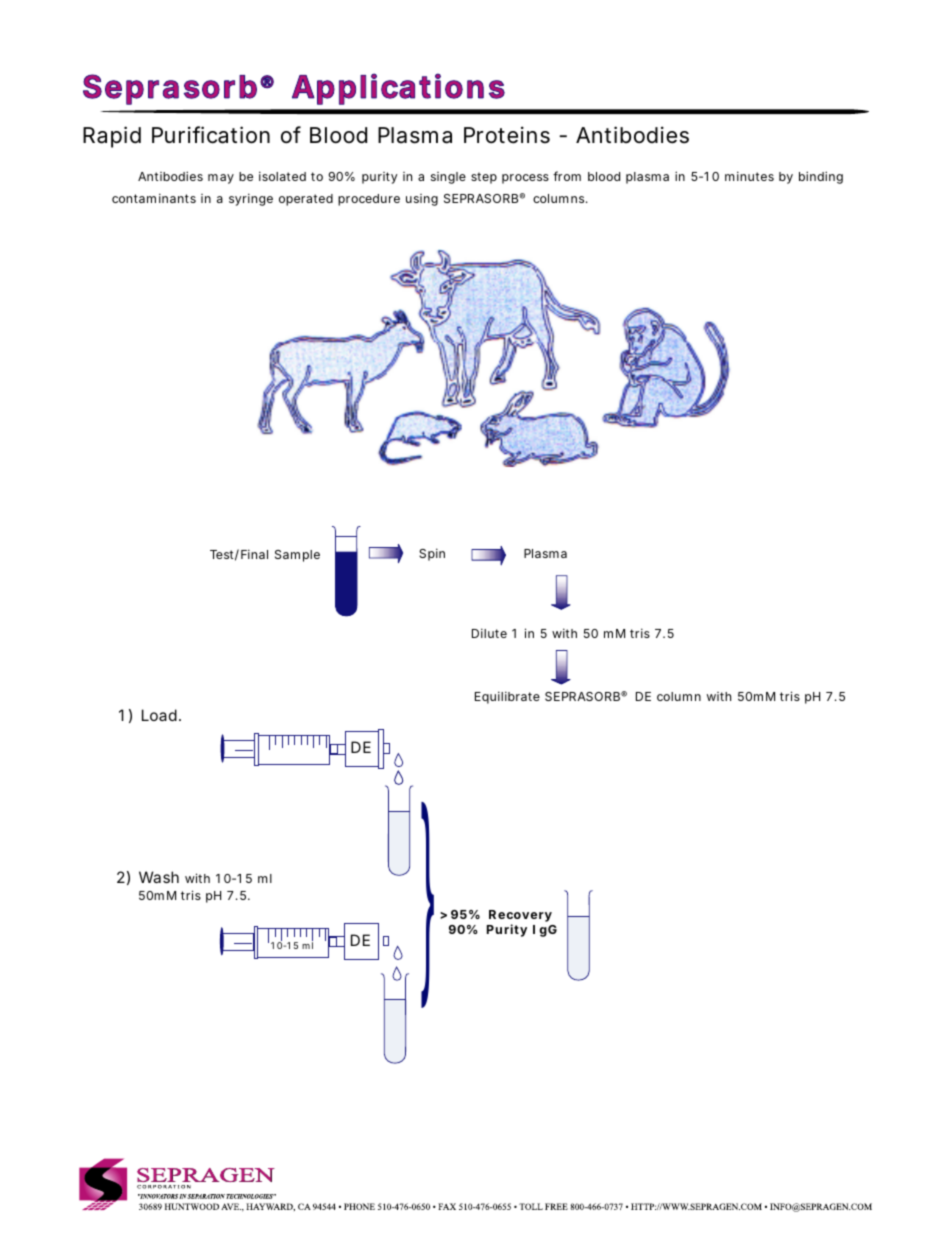 The height and width of the screenshot is (1233, 952). What do you see at coordinates (749, 176) in the screenshot?
I see `minutes` at bounding box center [749, 176].
